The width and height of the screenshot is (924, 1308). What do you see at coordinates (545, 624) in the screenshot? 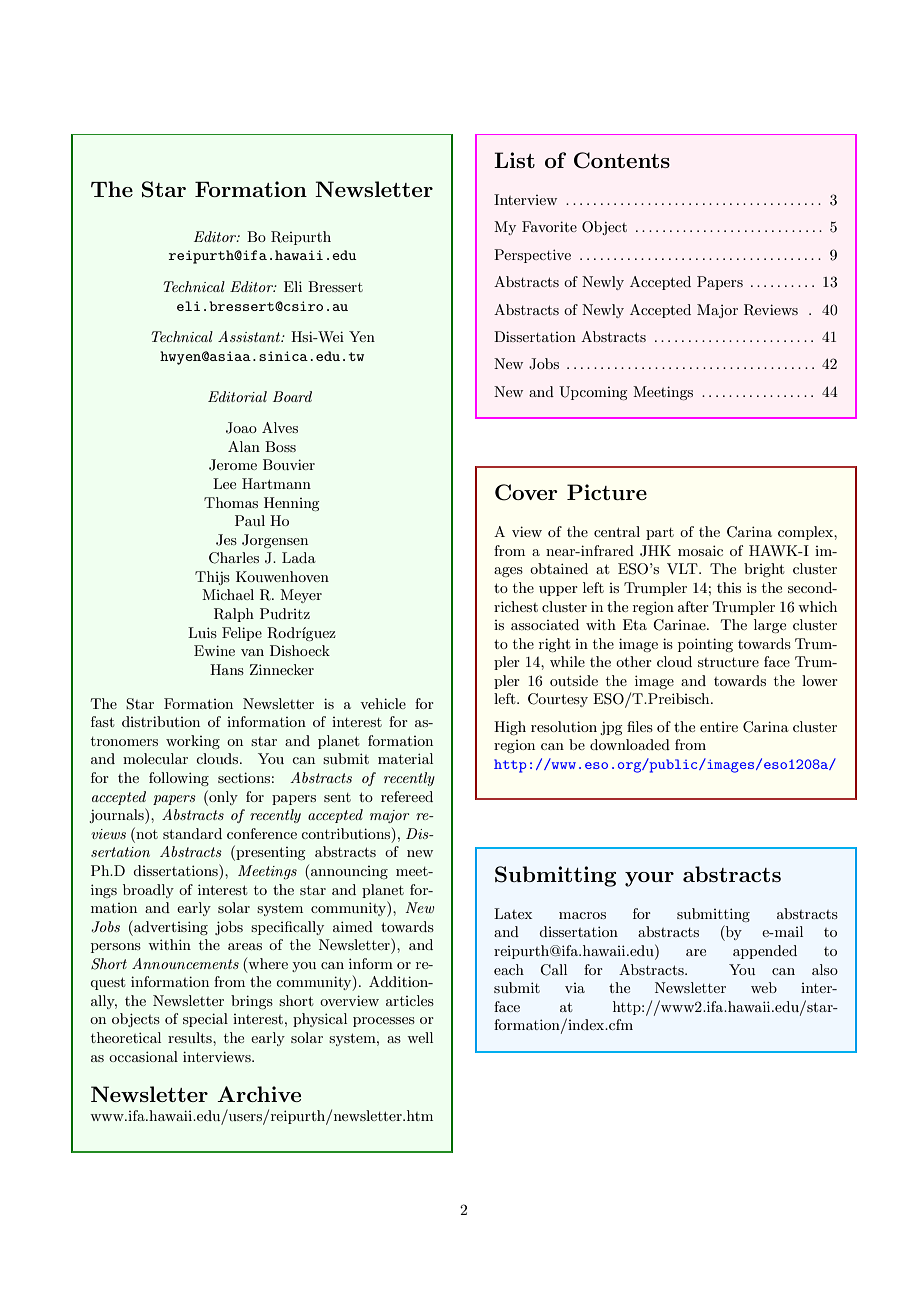
I see `associated` at bounding box center [545, 624].
